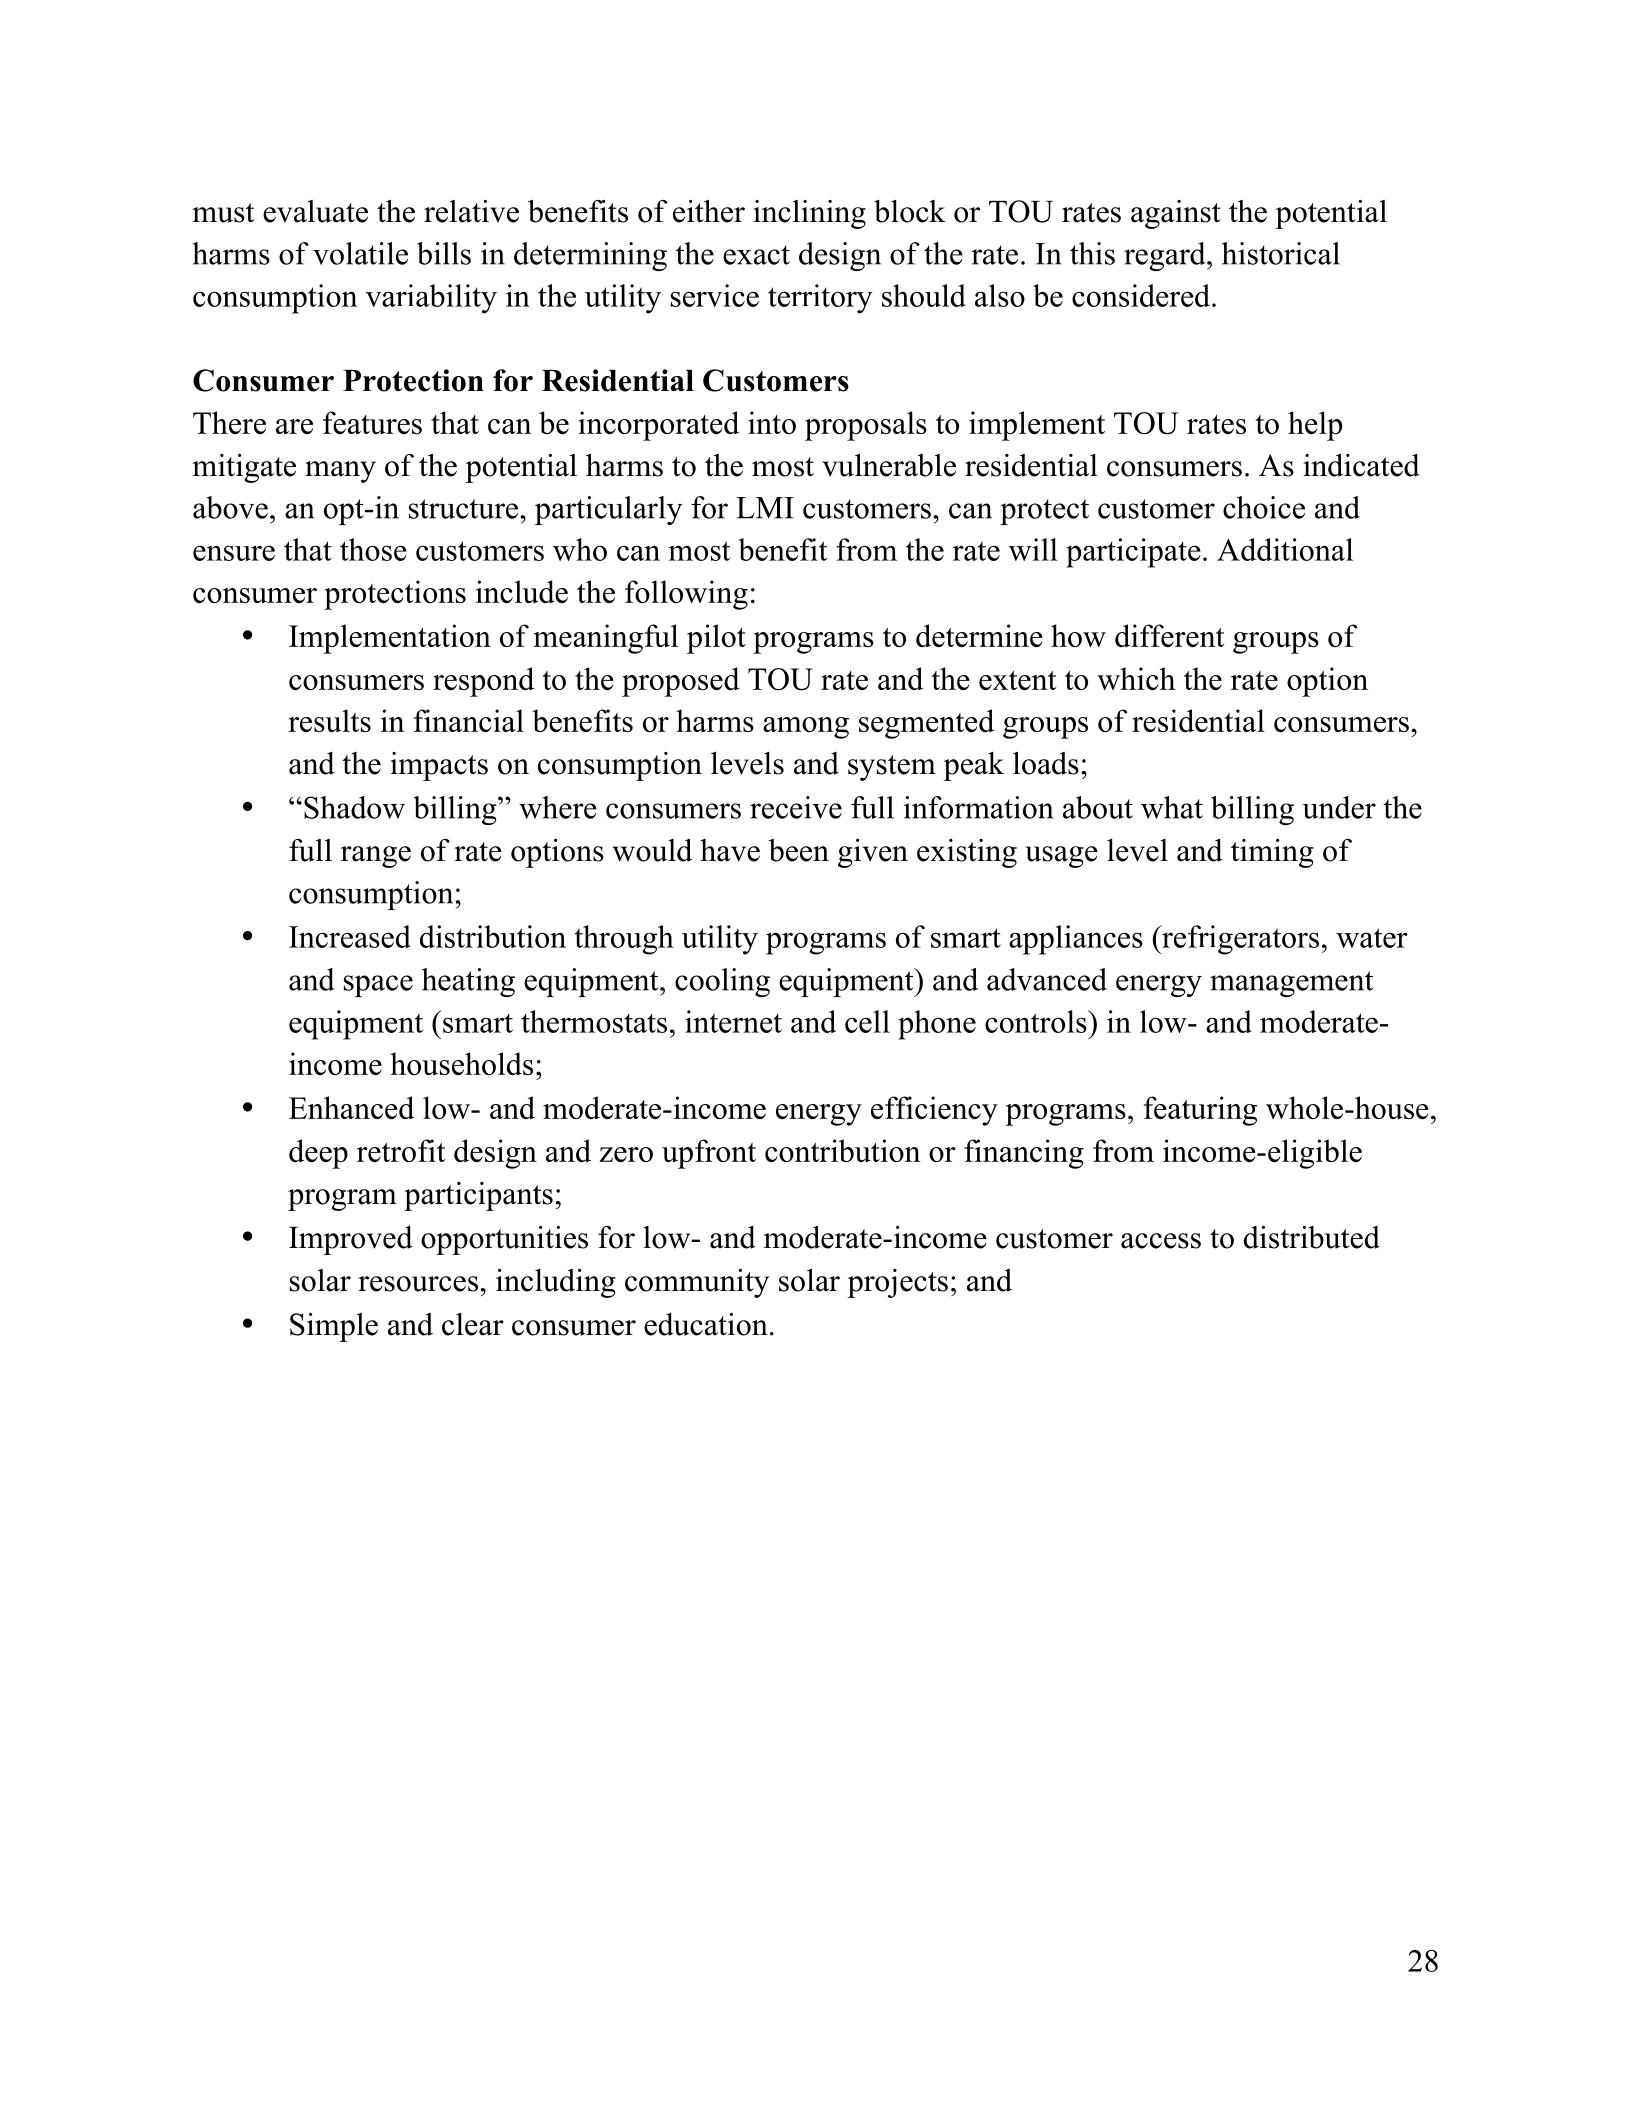 This page has width=1631, height=2111. I want to click on historical, so click(1281, 253).
